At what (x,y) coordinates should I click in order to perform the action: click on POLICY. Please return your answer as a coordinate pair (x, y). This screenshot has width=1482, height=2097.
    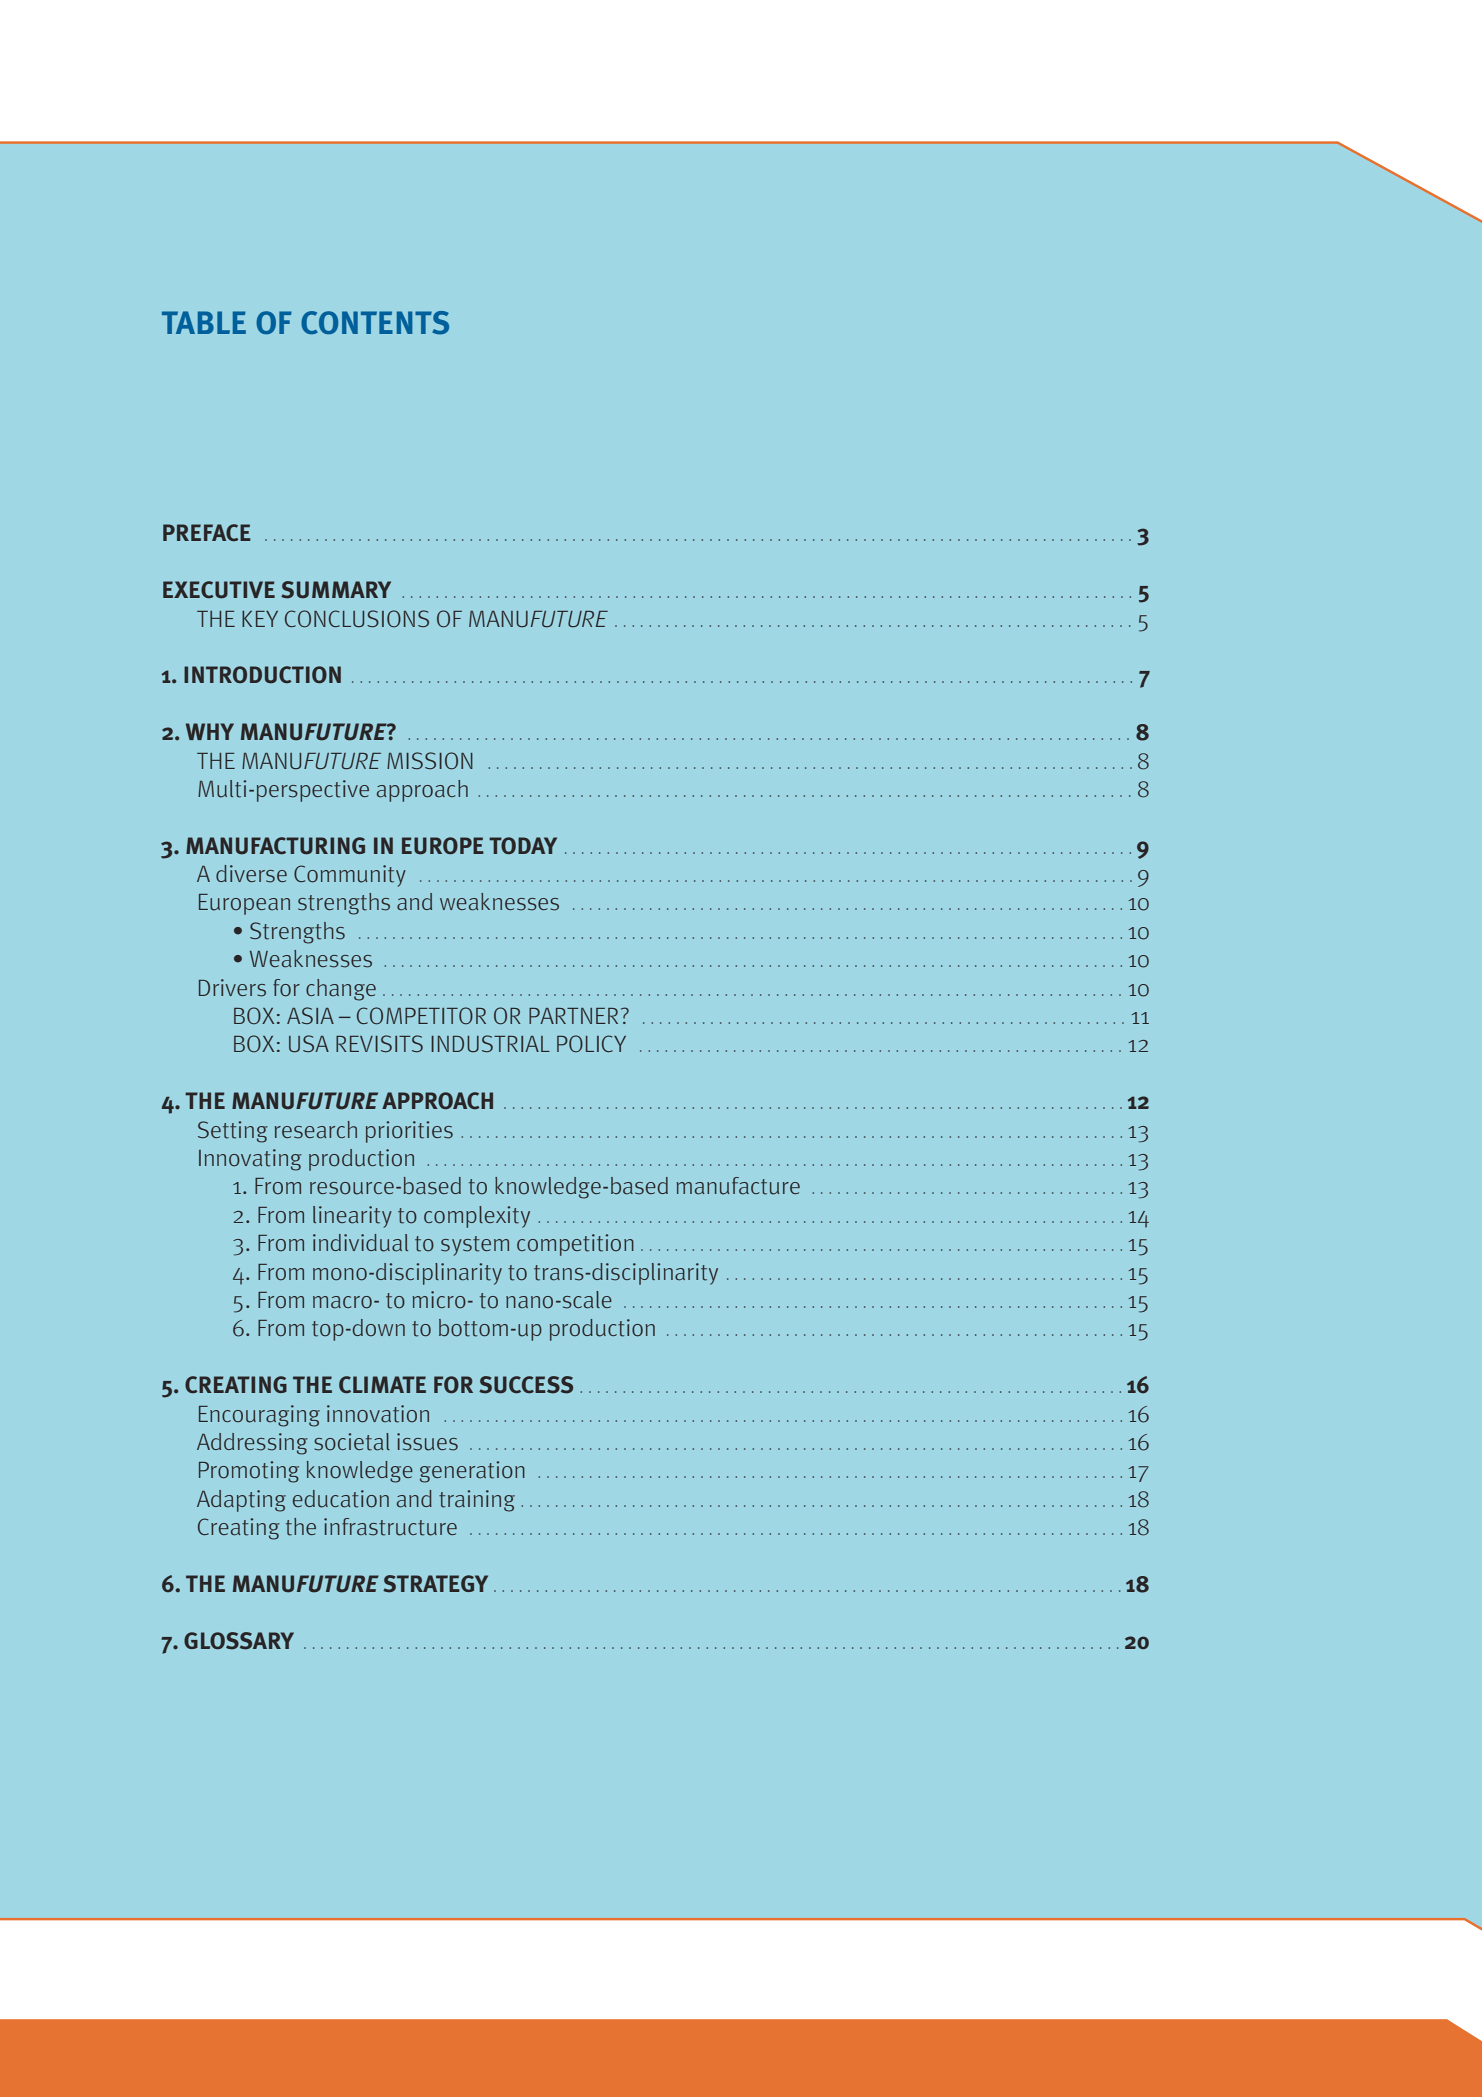
    Looking at the image, I should click on (591, 1043).
